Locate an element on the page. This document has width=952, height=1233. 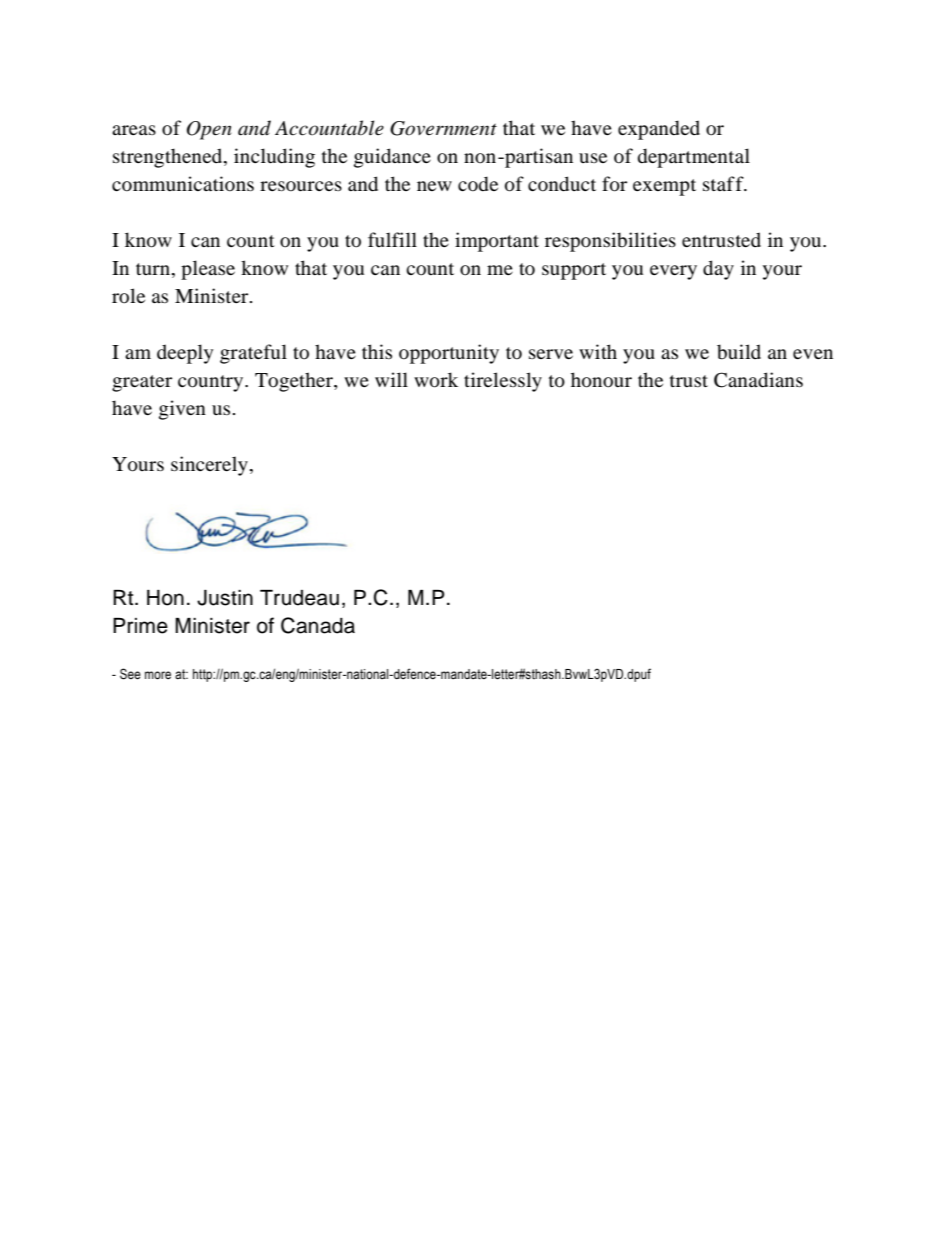
honour is located at coordinates (601, 380).
